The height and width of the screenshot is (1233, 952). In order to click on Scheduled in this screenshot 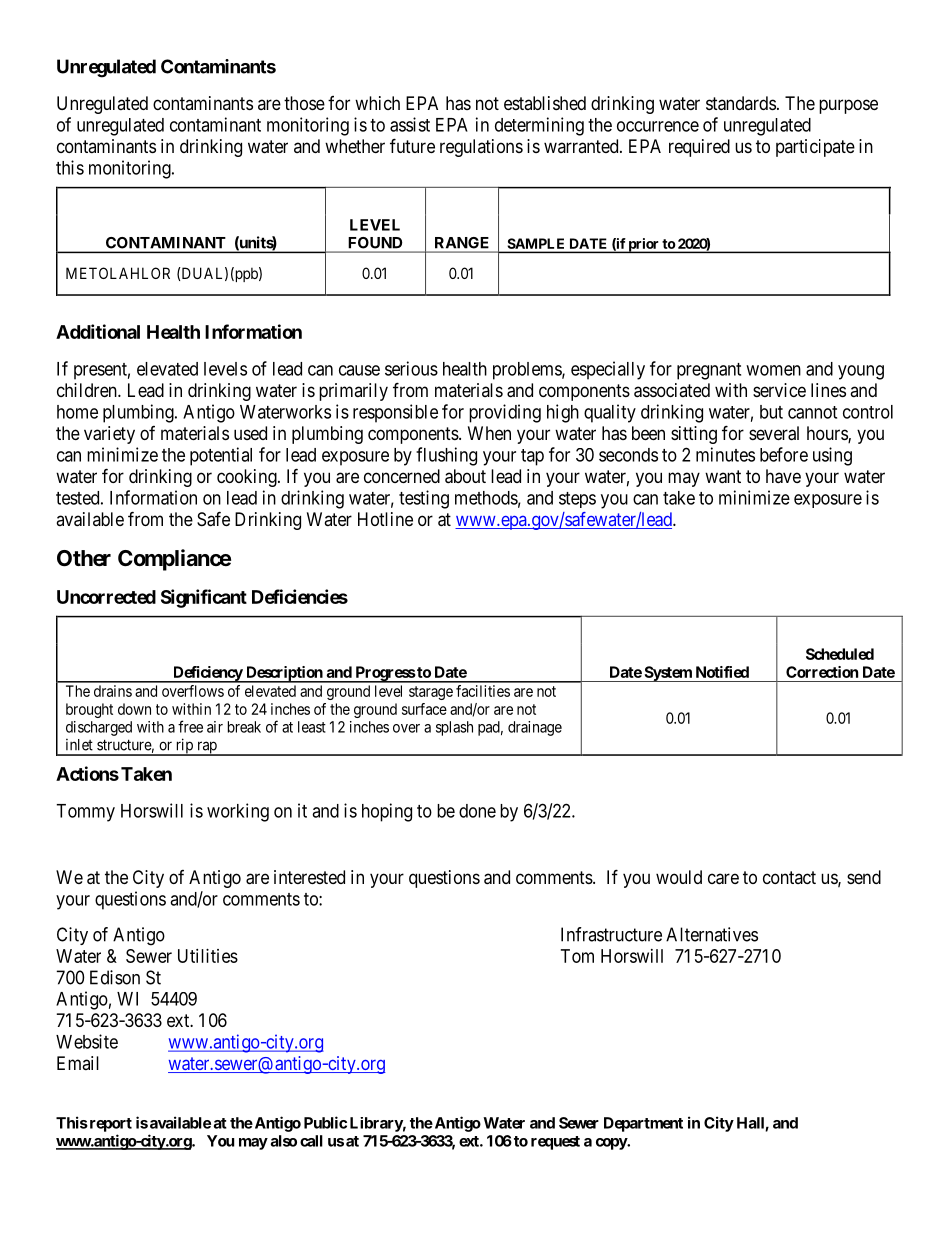, I will do `click(840, 654)`.
